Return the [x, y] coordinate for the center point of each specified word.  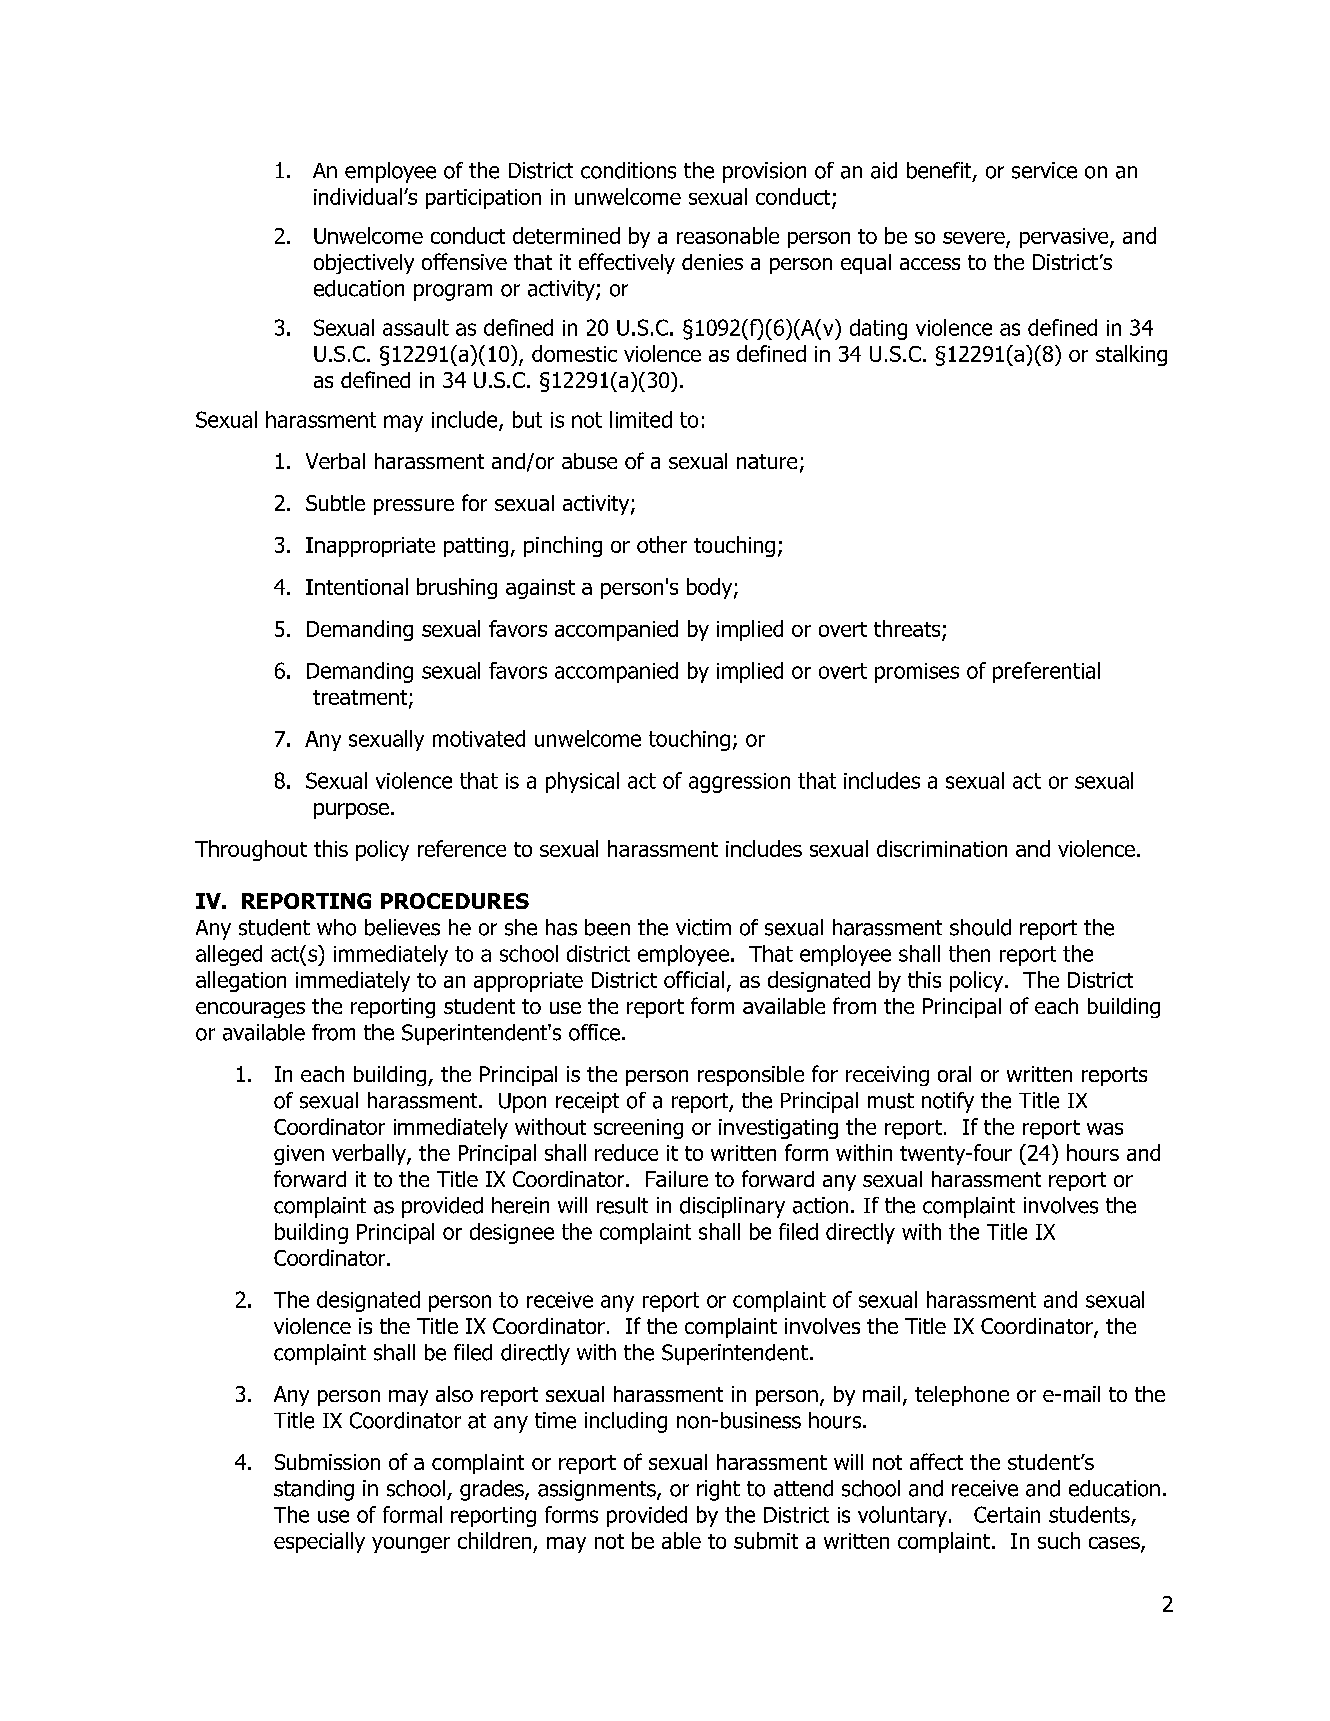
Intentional [357, 586]
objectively [364, 264]
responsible [751, 1076]
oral [954, 1074]
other [662, 544]
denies [712, 262]
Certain [1007, 1514]
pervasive [1065, 238]
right [718, 1490]
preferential [1046, 672]
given [299, 1155]
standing [314, 1490]
